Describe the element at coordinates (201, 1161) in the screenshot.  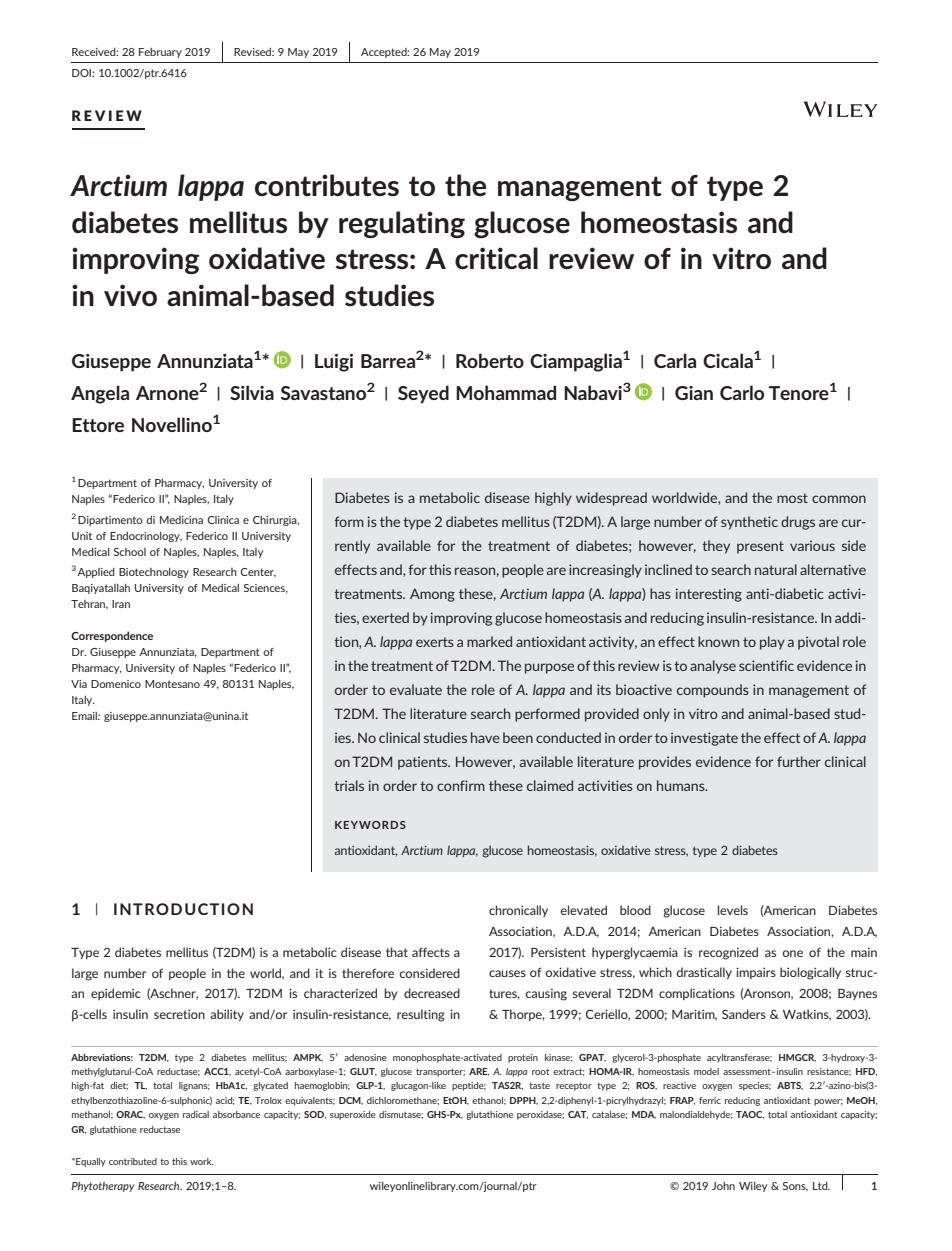
I see `work` at that location.
